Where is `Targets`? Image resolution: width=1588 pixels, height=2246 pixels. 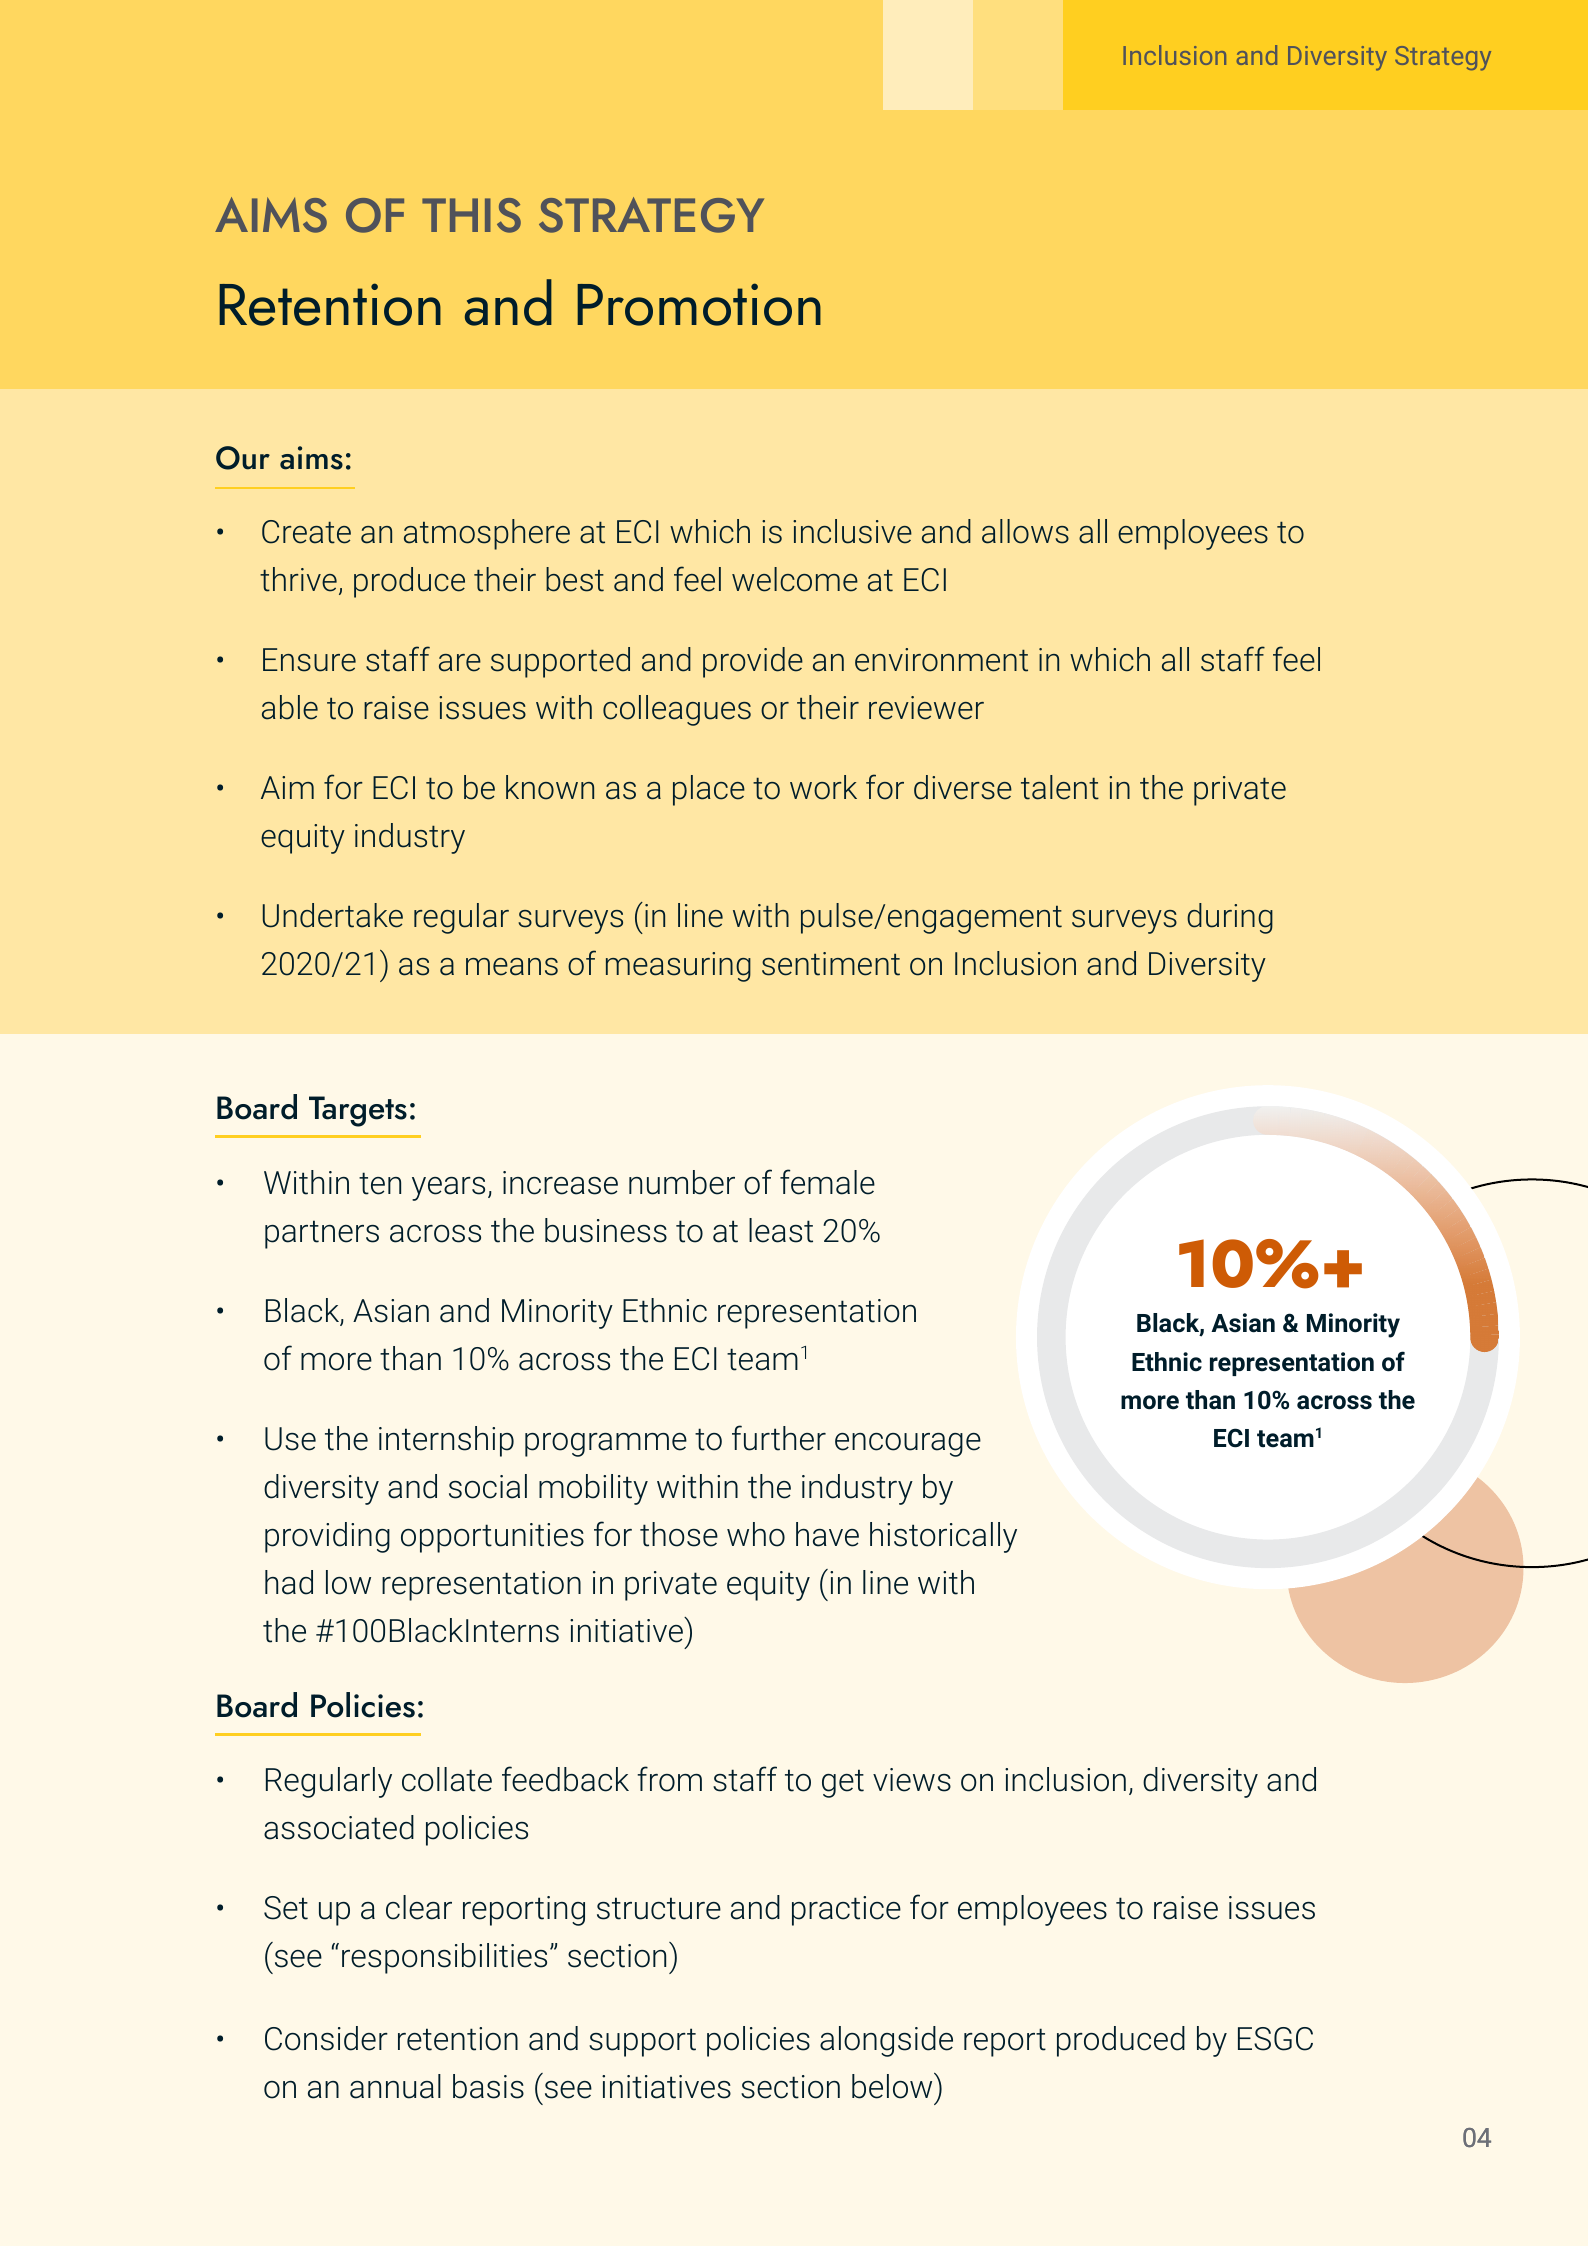
Targets is located at coordinates (358, 1111).
